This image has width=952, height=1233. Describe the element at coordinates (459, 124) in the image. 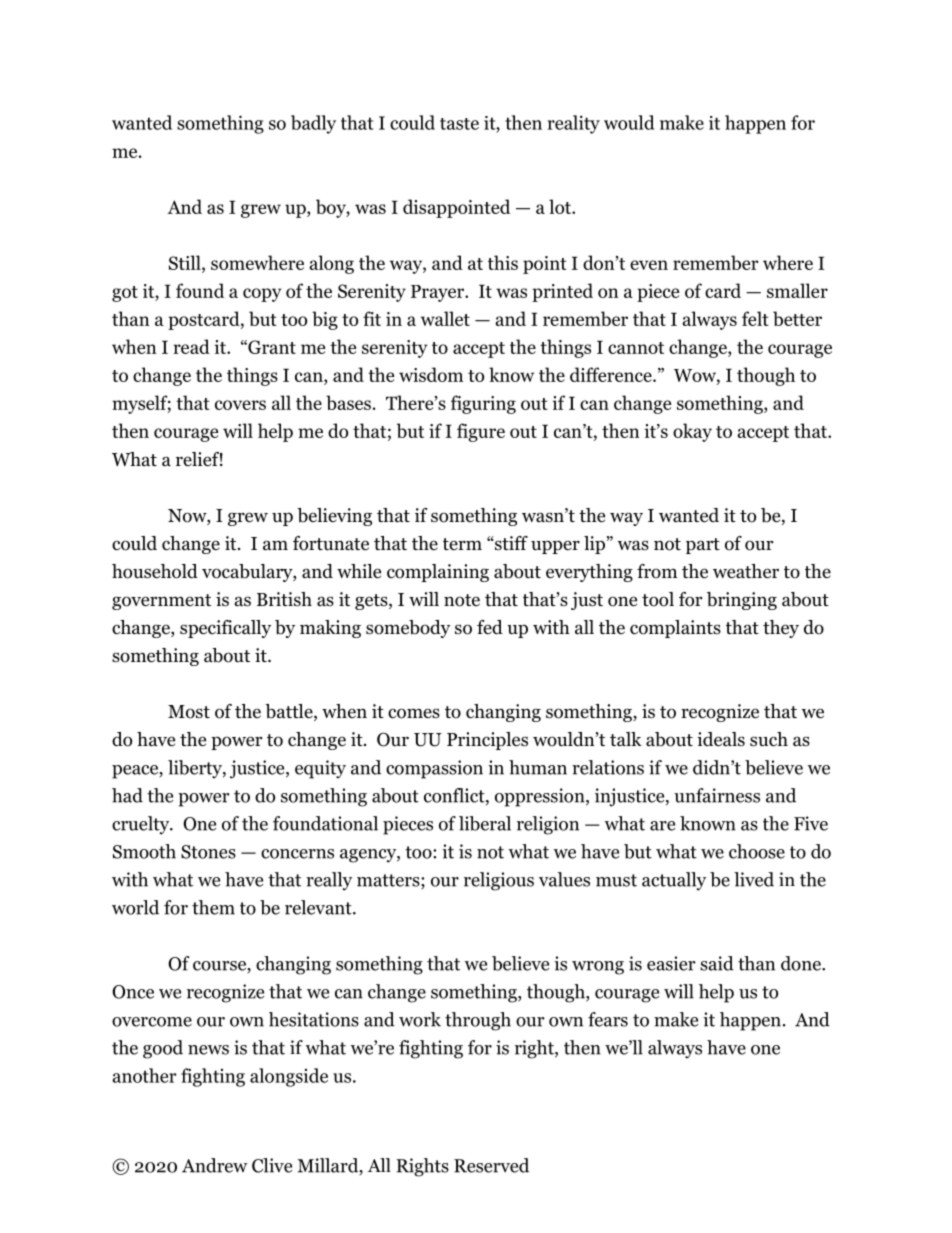

I see `taste` at that location.
